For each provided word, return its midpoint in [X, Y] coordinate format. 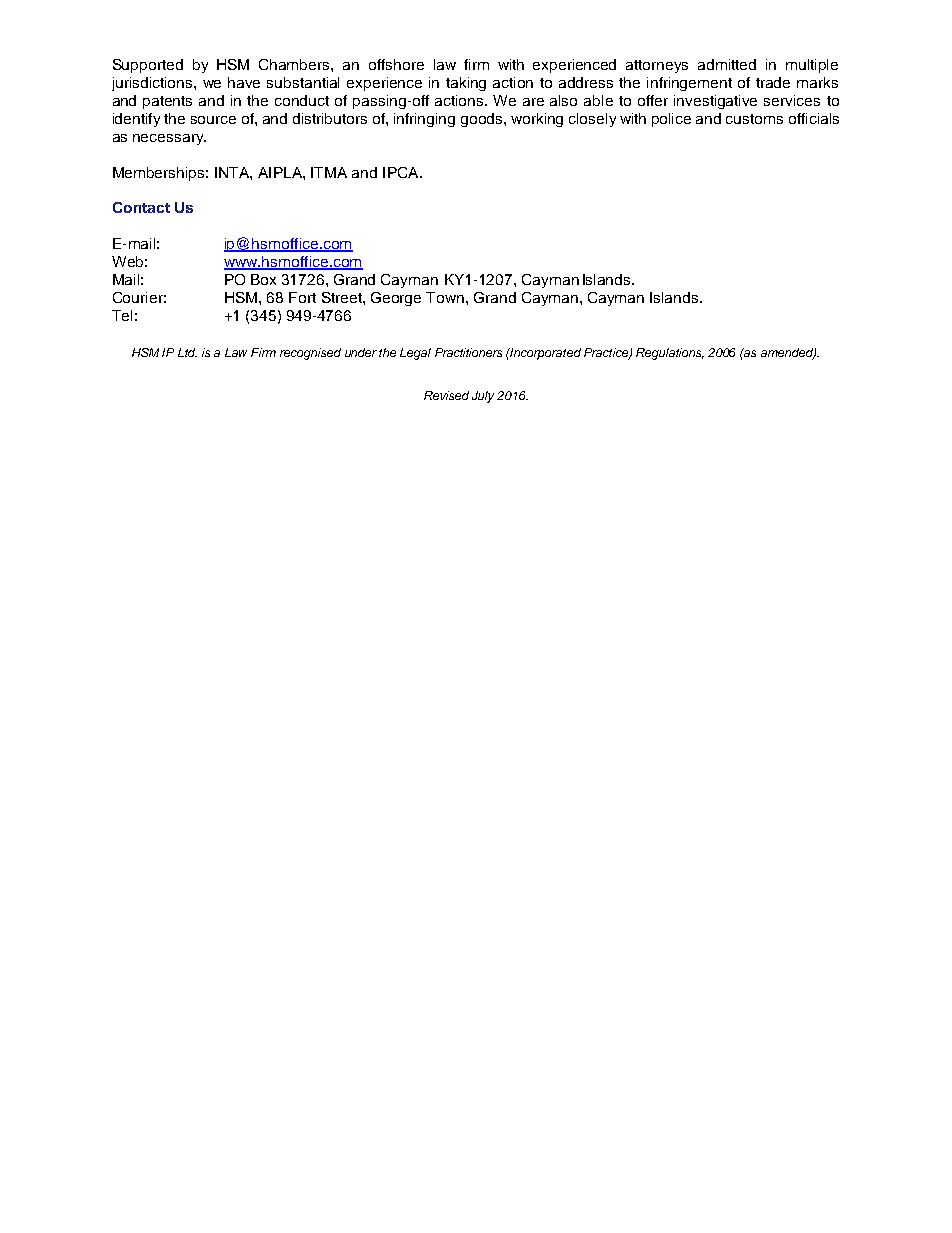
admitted [727, 64]
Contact [141, 207]
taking [466, 84]
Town [445, 297]
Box [263, 279]
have [244, 82]
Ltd [187, 352]
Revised [446, 395]
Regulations [670, 354]
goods [483, 120]
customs [754, 119]
